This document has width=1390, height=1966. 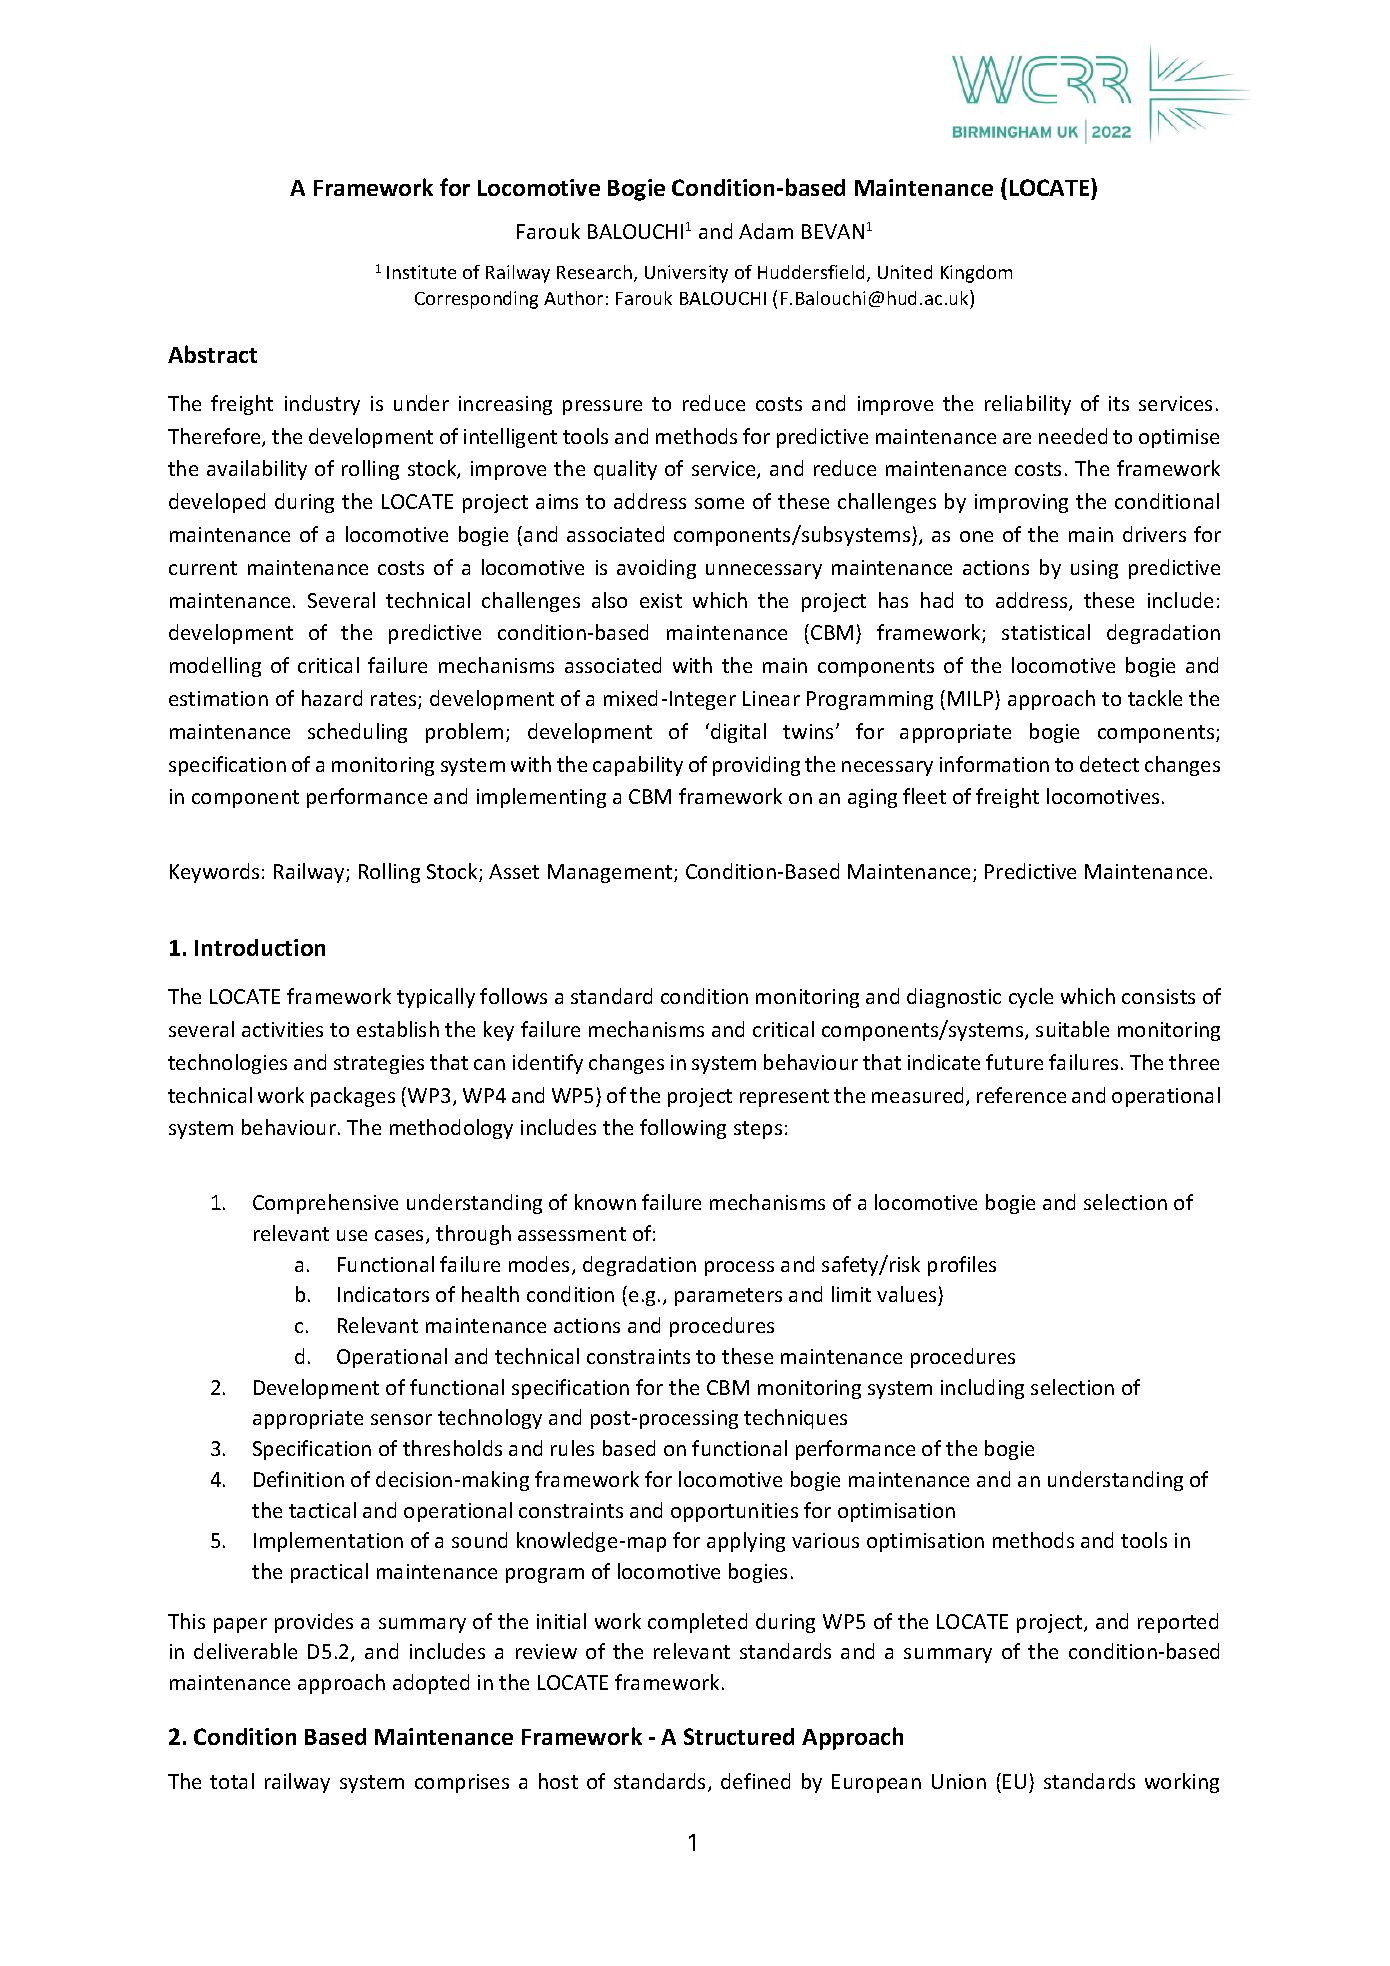 I want to click on Institute, so click(x=421, y=272).
